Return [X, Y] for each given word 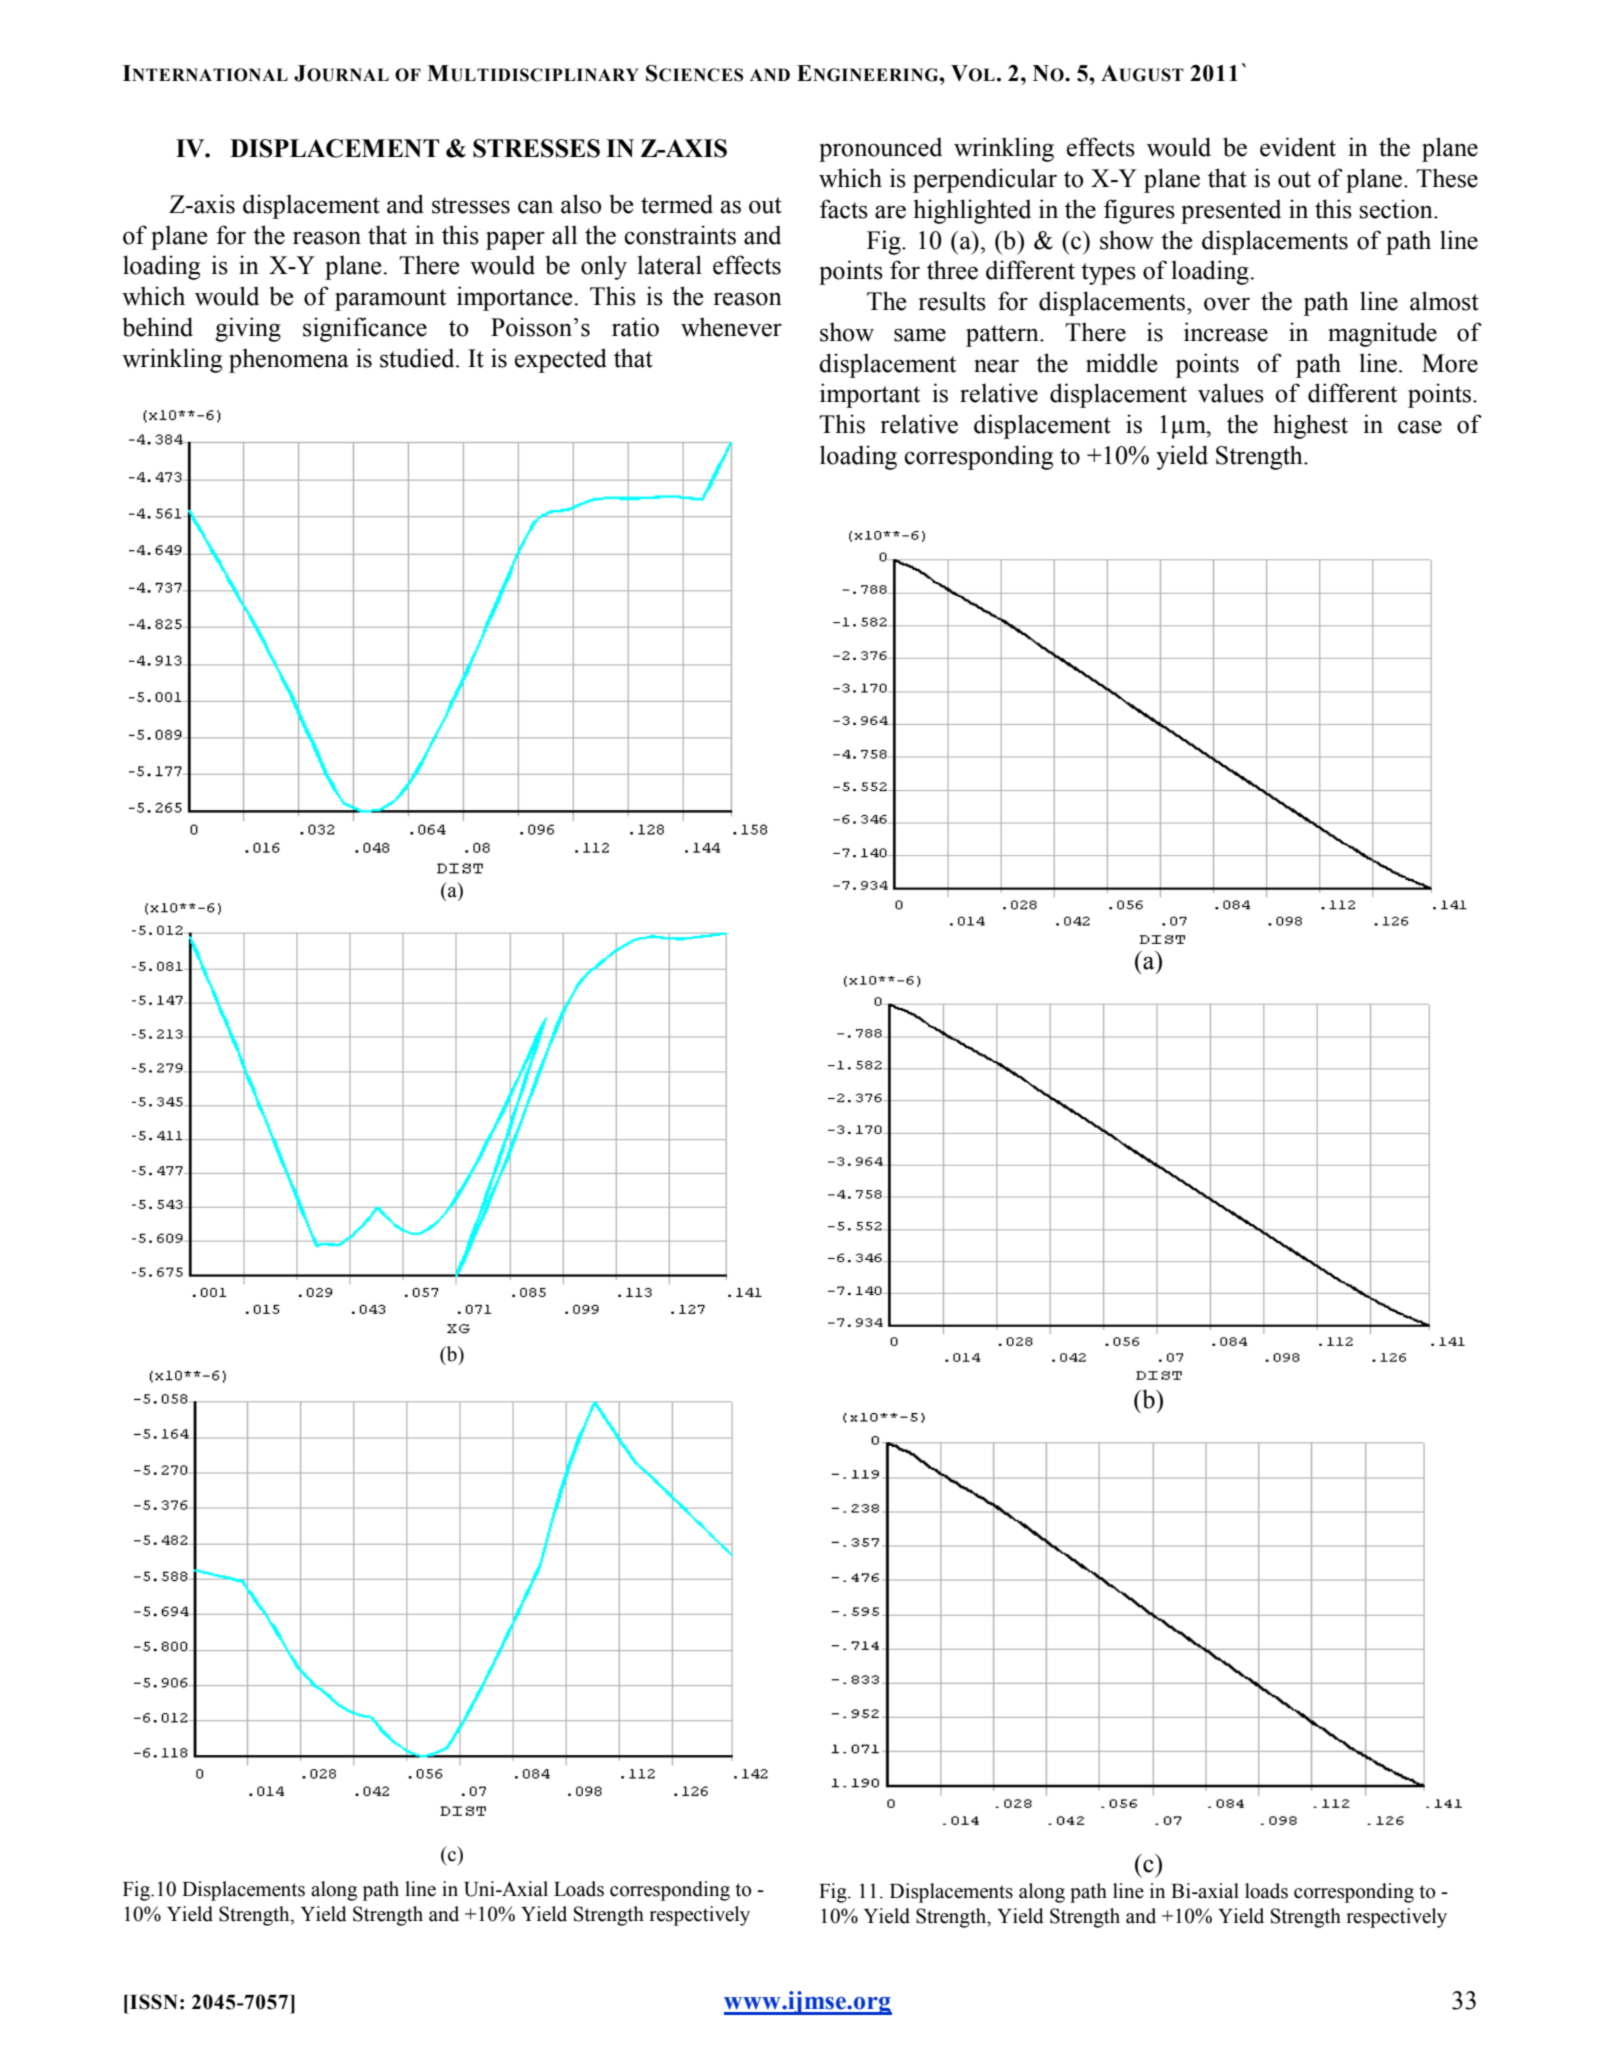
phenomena [289, 360]
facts [844, 209]
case [1420, 427]
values [1231, 393]
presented [1231, 211]
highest [1310, 426]
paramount [390, 300]
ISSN [154, 2002]
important [870, 395]
